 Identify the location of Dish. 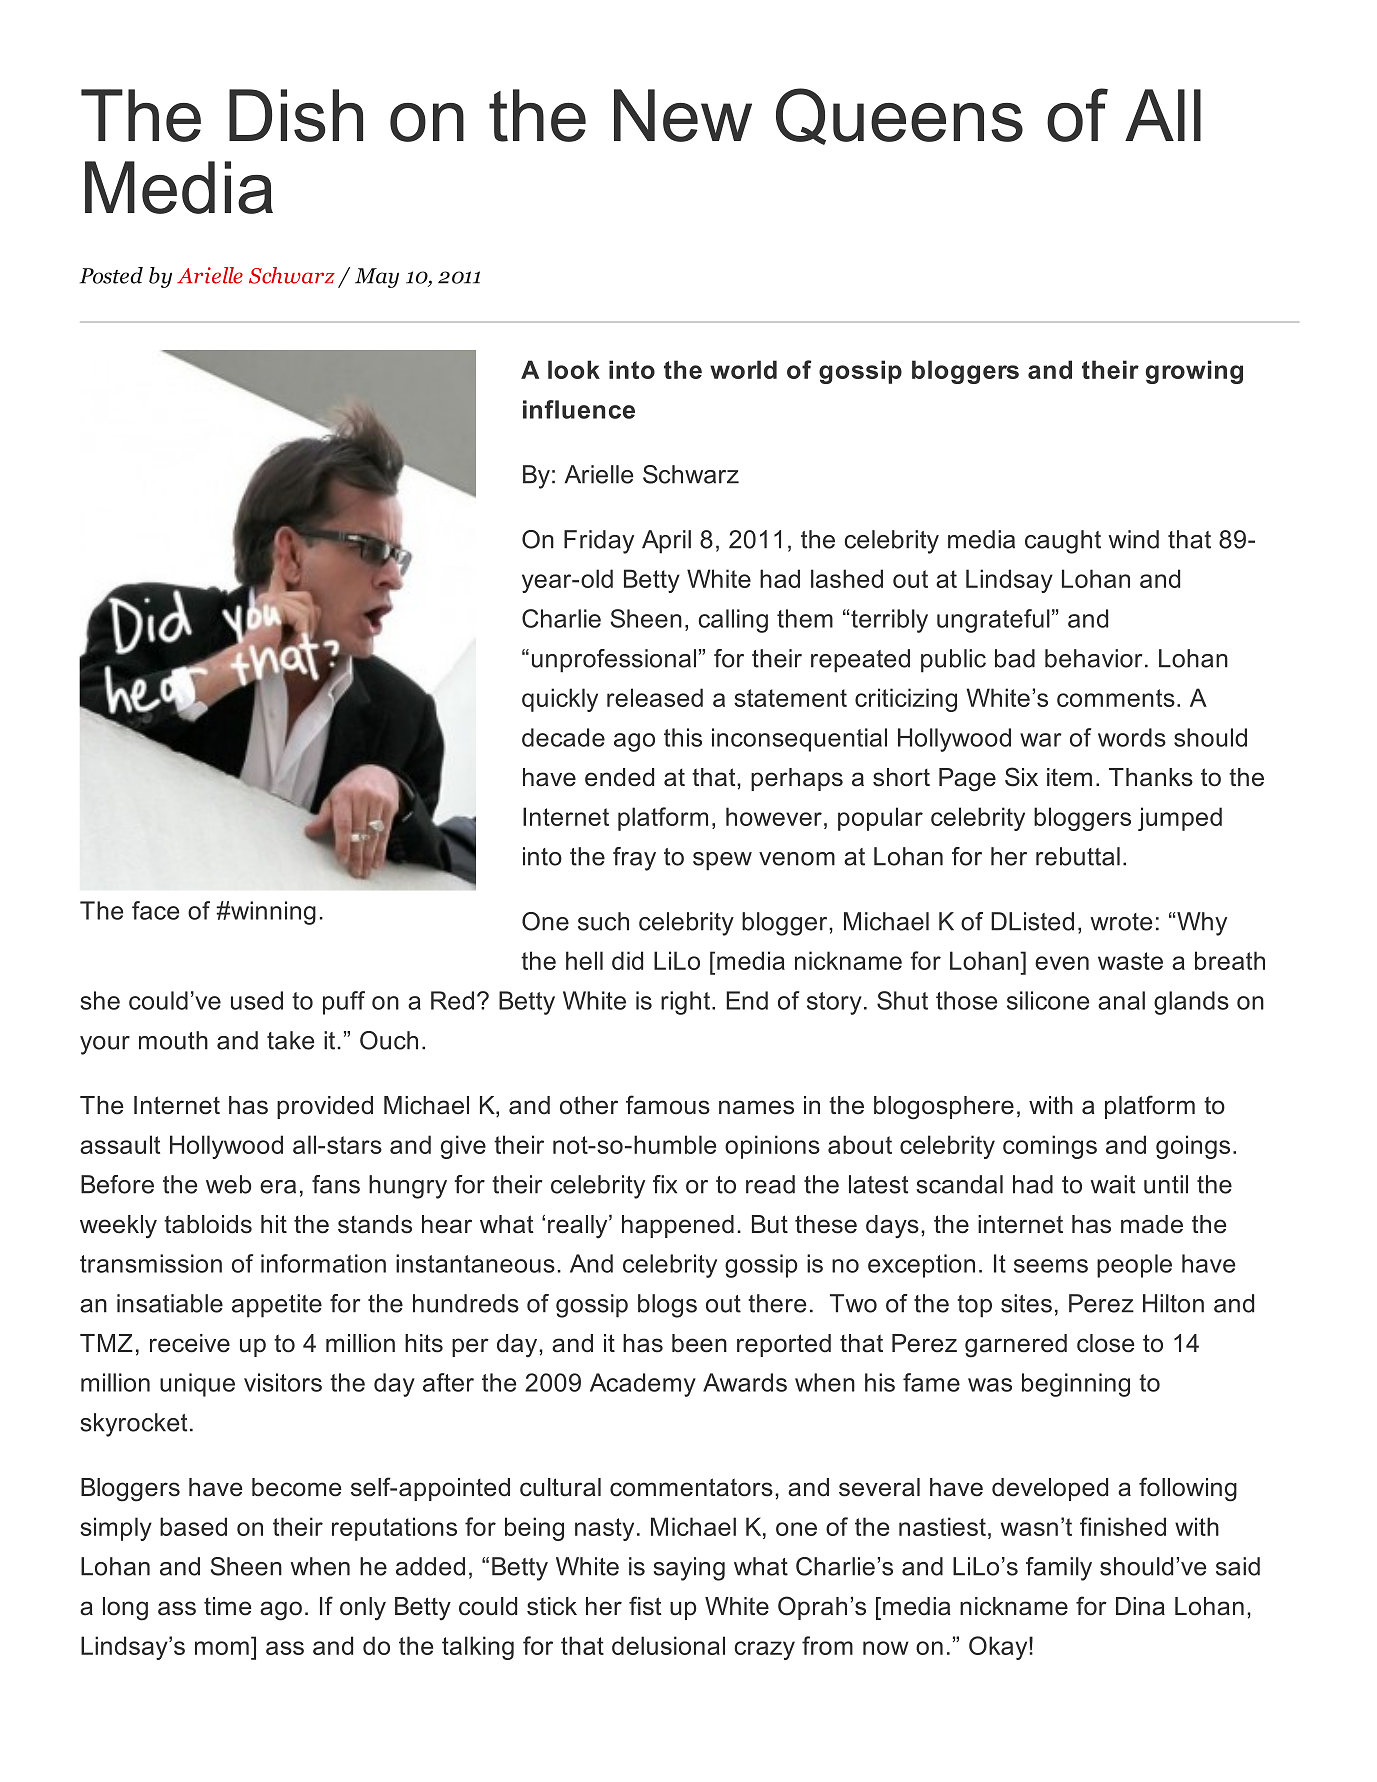
(296, 115).
